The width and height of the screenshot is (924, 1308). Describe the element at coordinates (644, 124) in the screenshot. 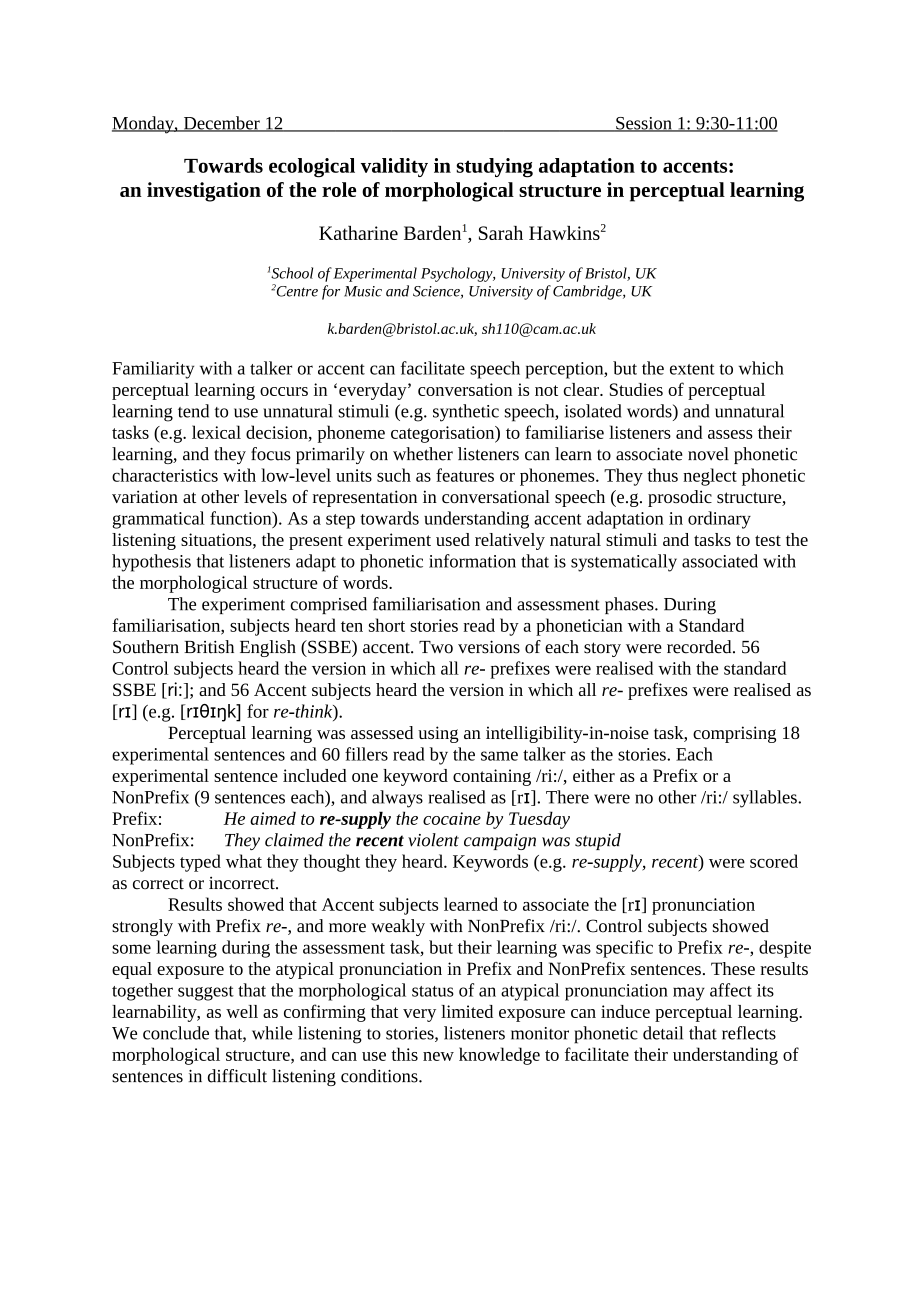

I see `Session` at that location.
